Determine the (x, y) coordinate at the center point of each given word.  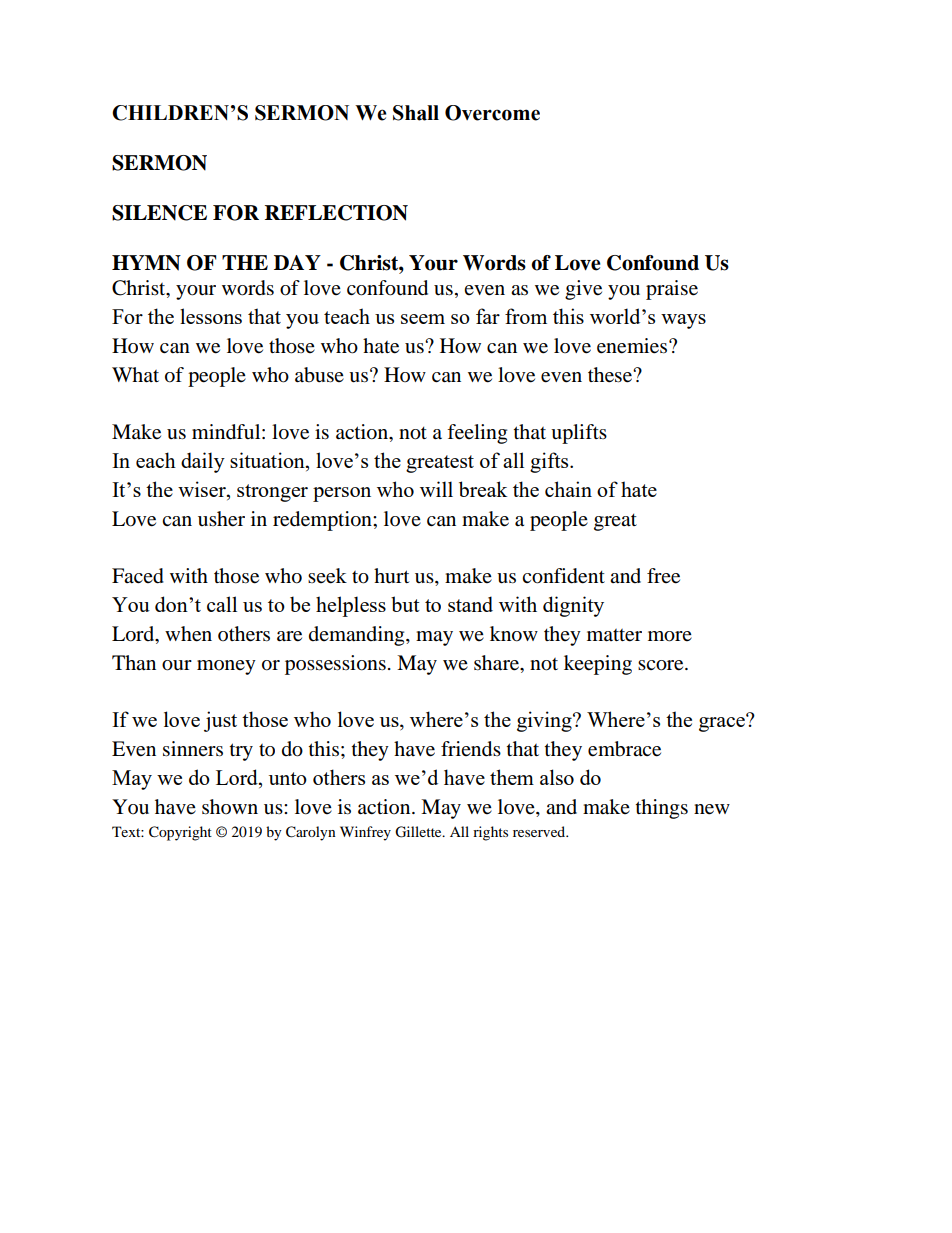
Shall (416, 113)
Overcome (492, 113)
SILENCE (159, 213)
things (662, 809)
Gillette (419, 832)
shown (230, 807)
